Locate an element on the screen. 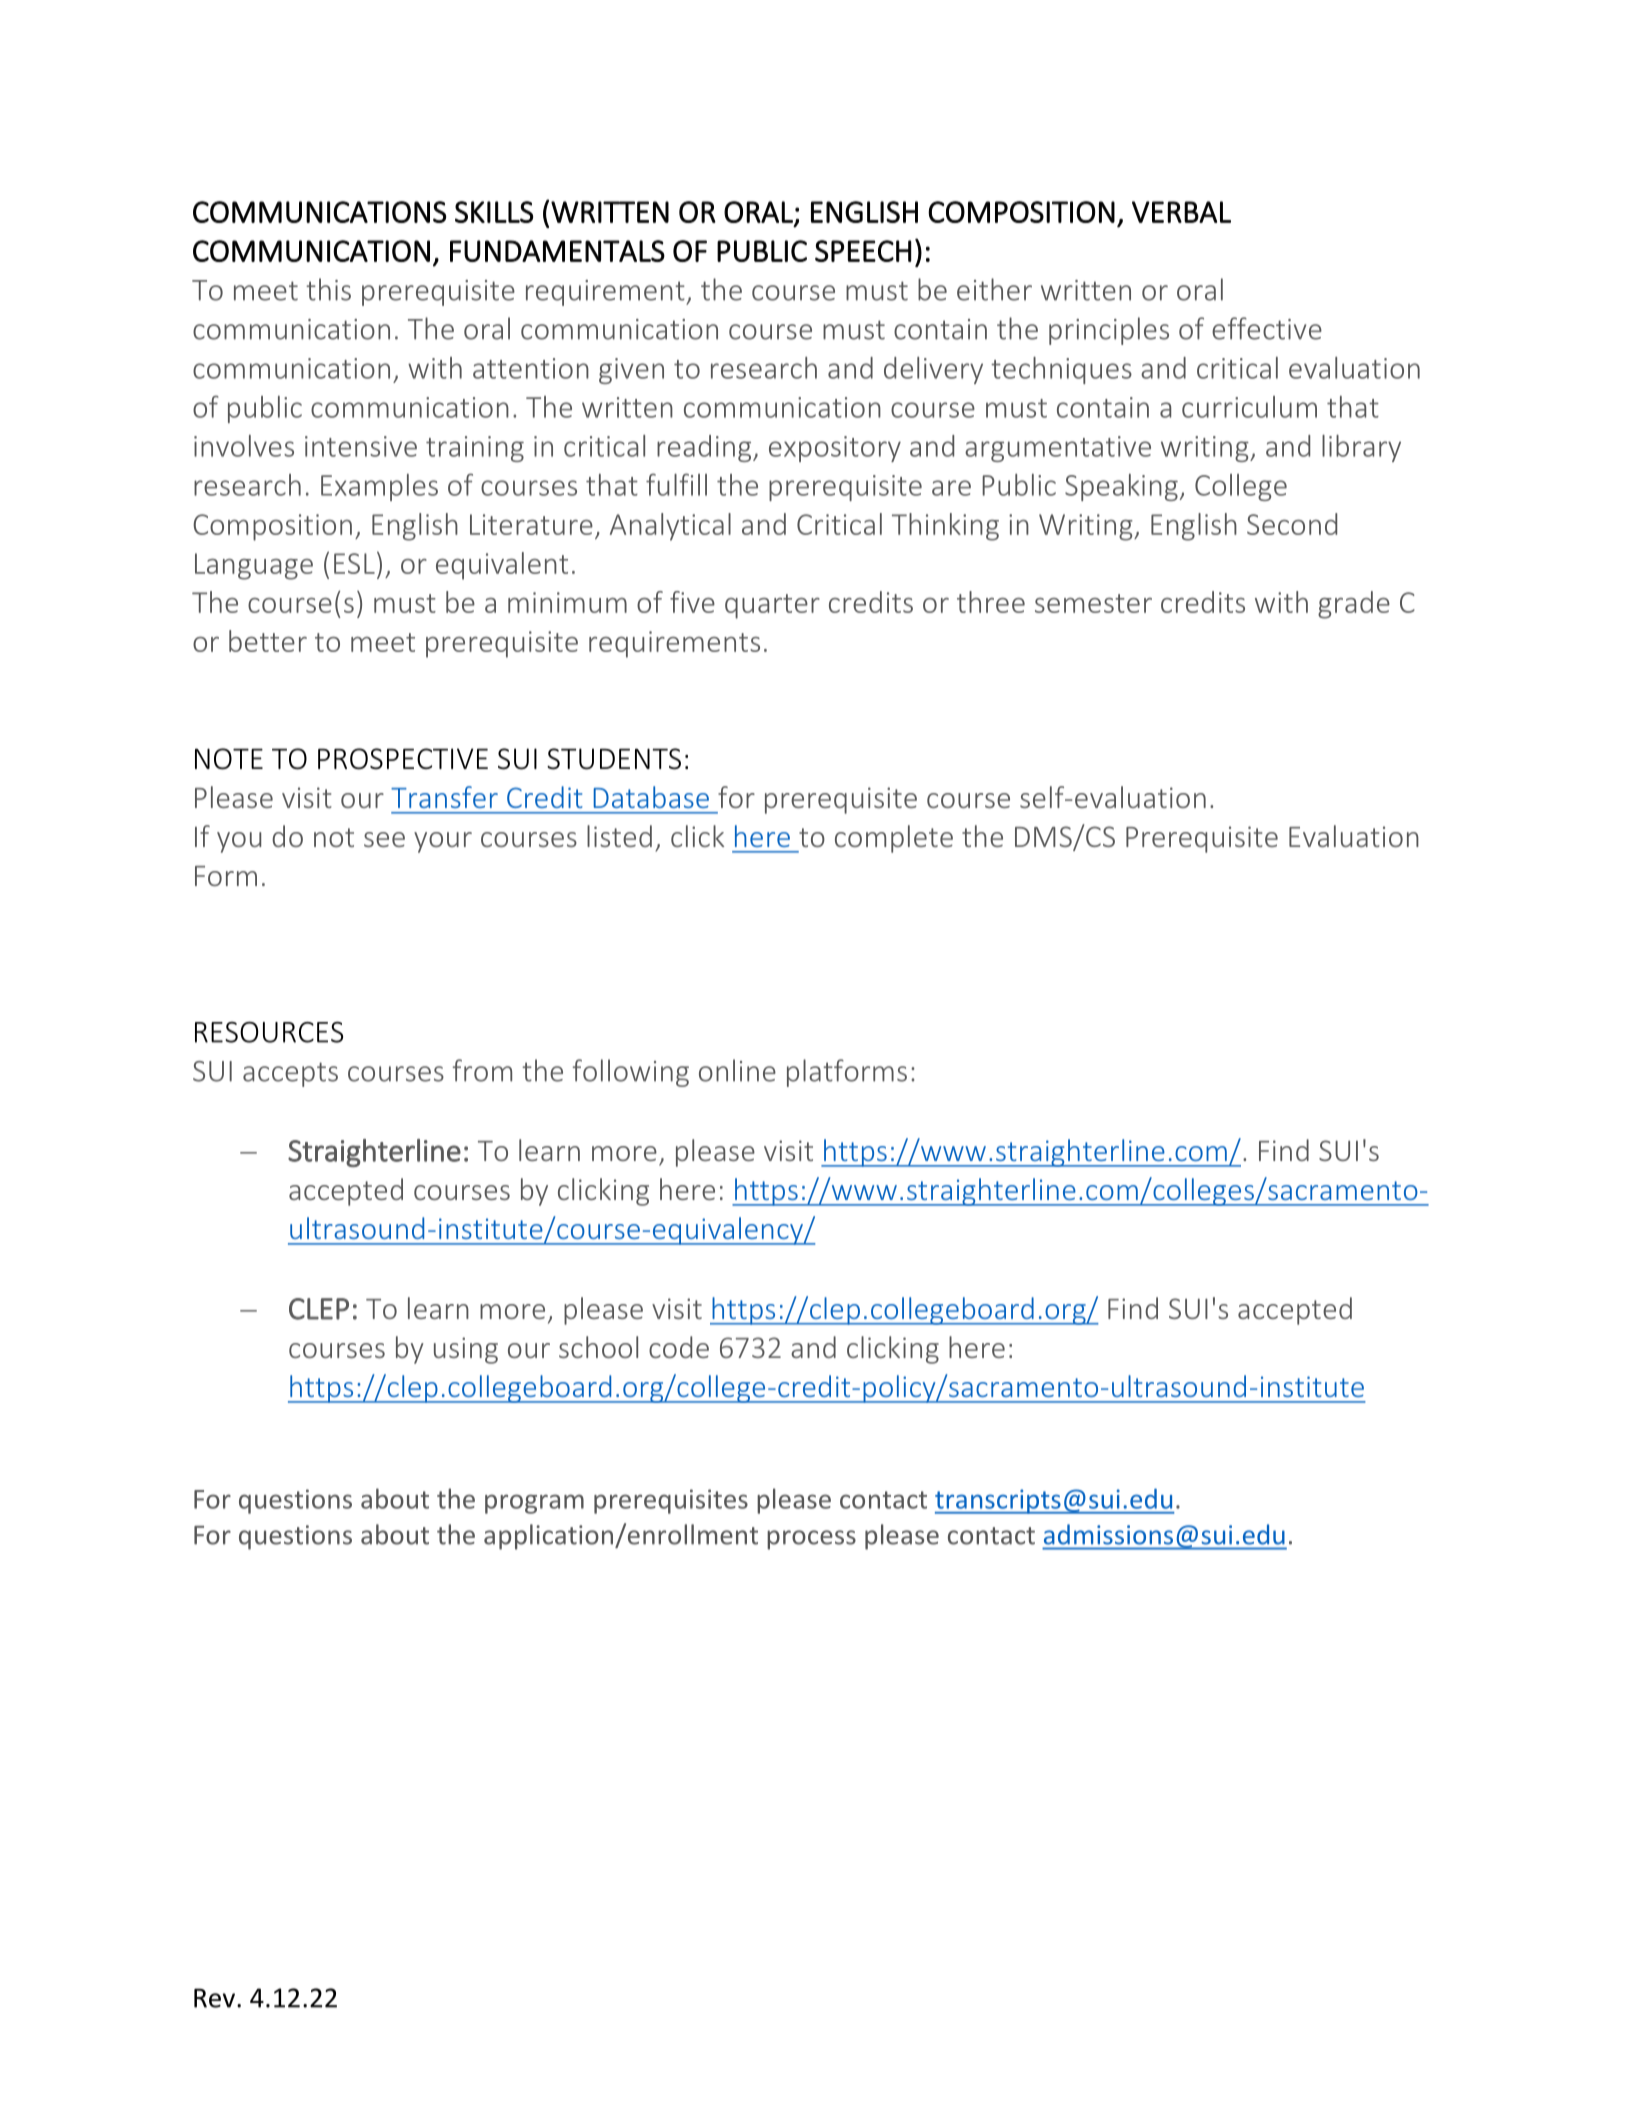 This screenshot has height=2111, width=1631. Rev is located at coordinates (214, 1998).
